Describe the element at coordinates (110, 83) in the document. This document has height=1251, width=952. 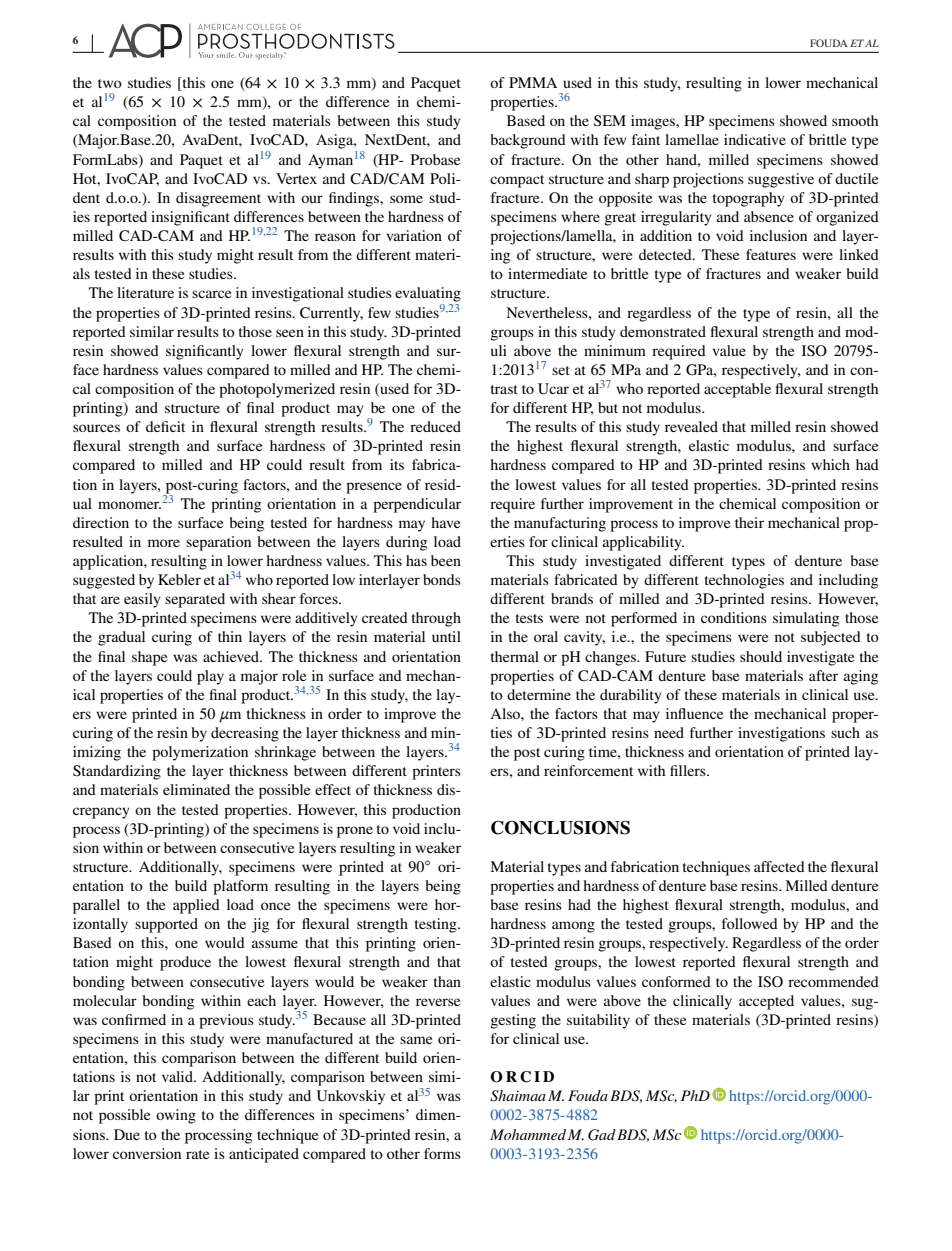
I see `two` at that location.
